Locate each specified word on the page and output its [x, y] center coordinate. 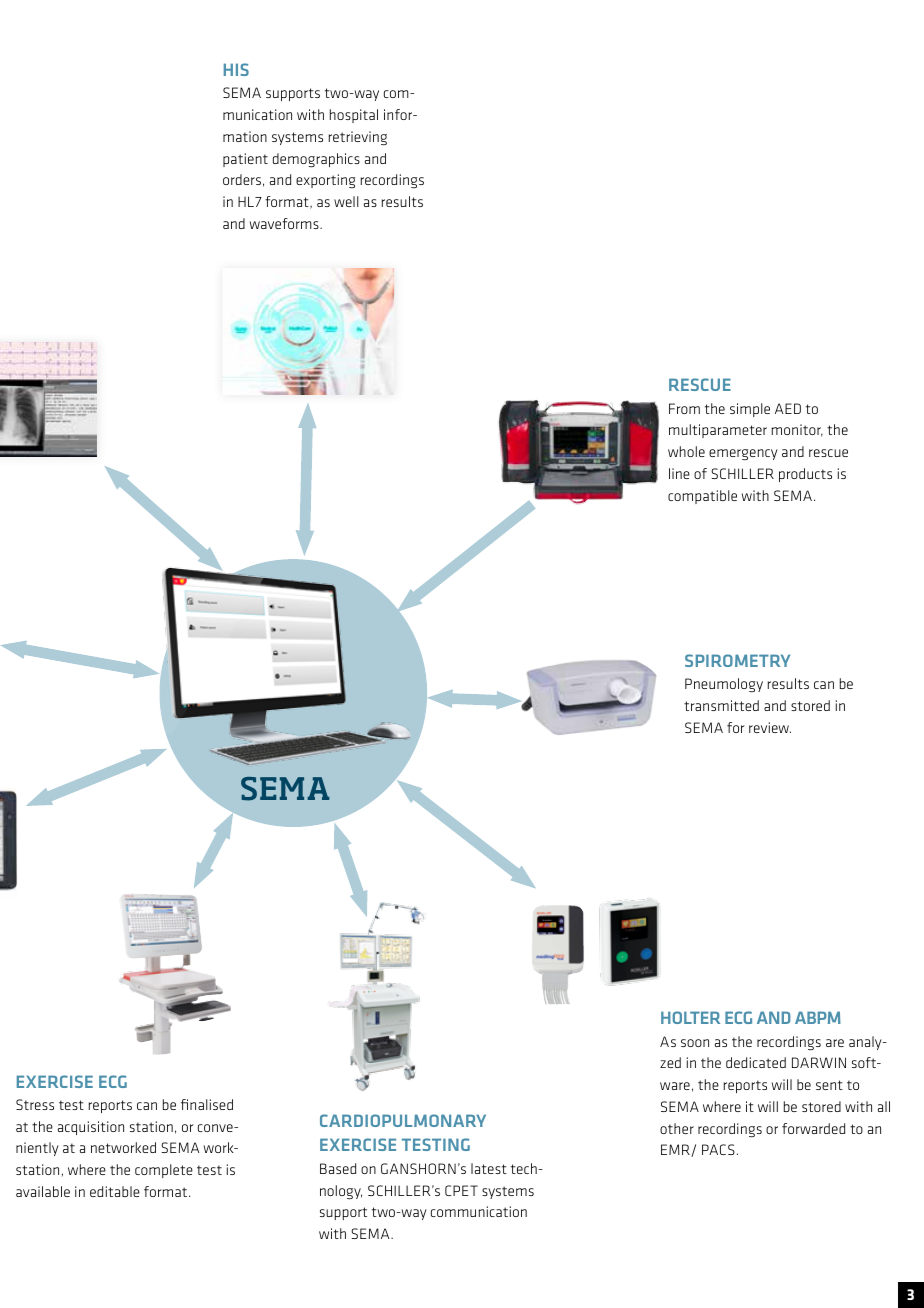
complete [164, 1171]
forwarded [813, 1128]
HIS [236, 69]
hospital [354, 116]
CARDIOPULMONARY [403, 1120]
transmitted [721, 705]
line [679, 473]
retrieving [358, 138]
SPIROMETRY [737, 660]
